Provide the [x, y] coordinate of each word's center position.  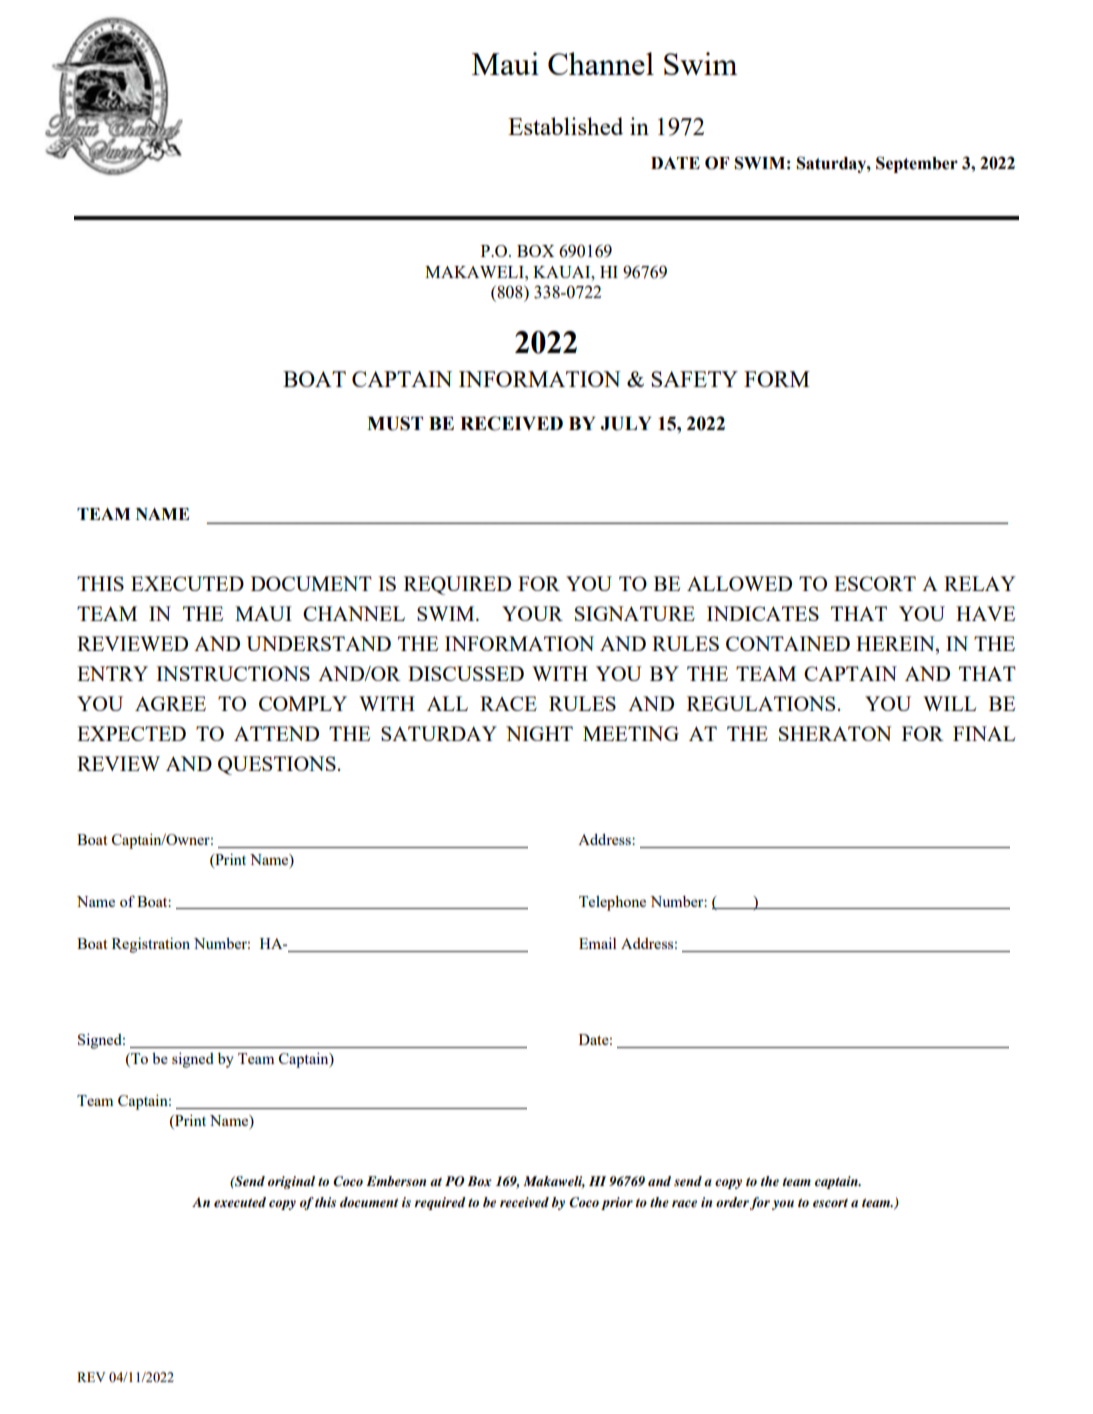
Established [565, 126]
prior [617, 1203]
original [291, 1182]
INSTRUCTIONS [233, 673]
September [917, 164]
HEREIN [896, 643]
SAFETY [694, 379]
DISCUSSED [466, 673]
